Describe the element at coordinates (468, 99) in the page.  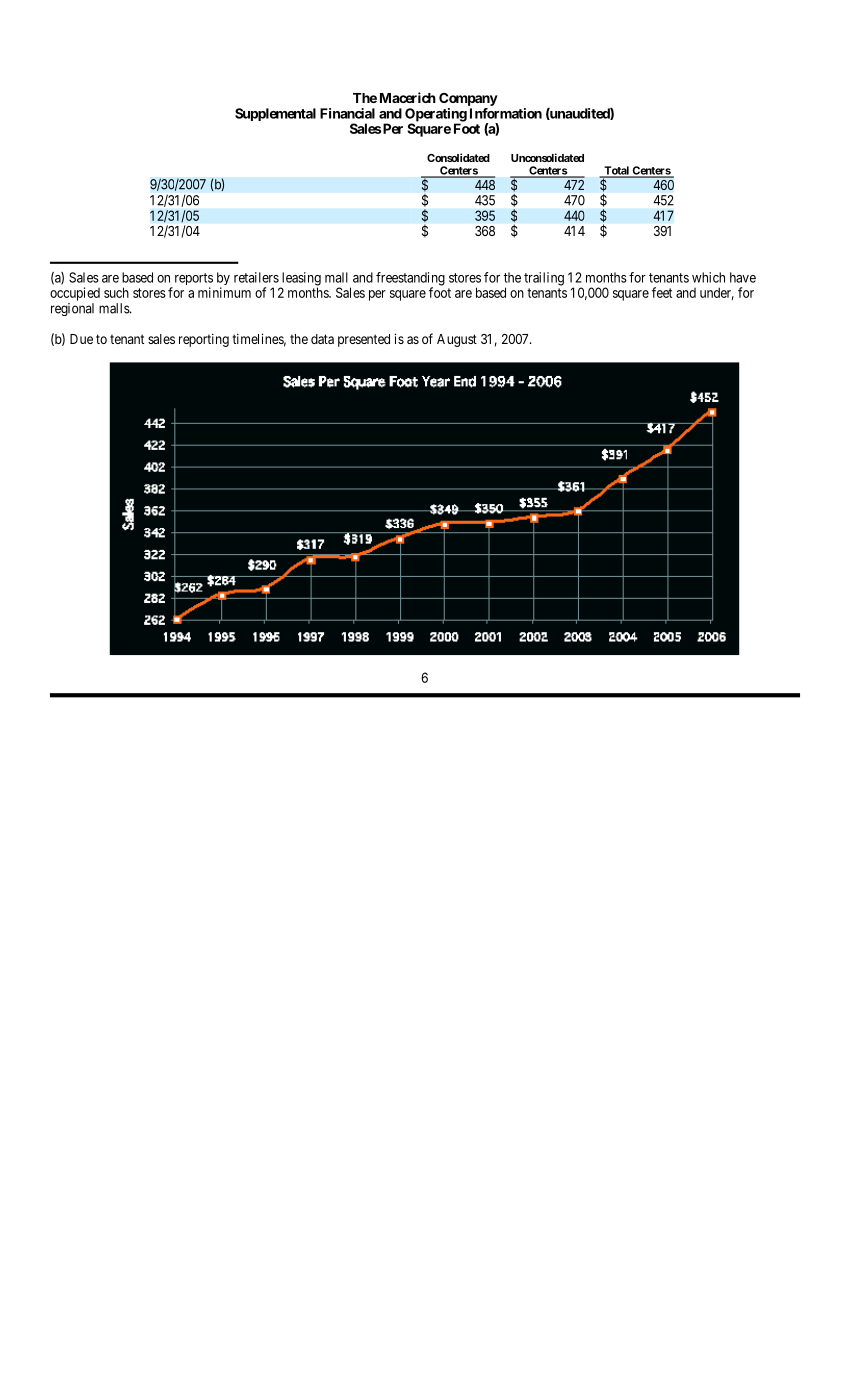
I see `Company` at that location.
